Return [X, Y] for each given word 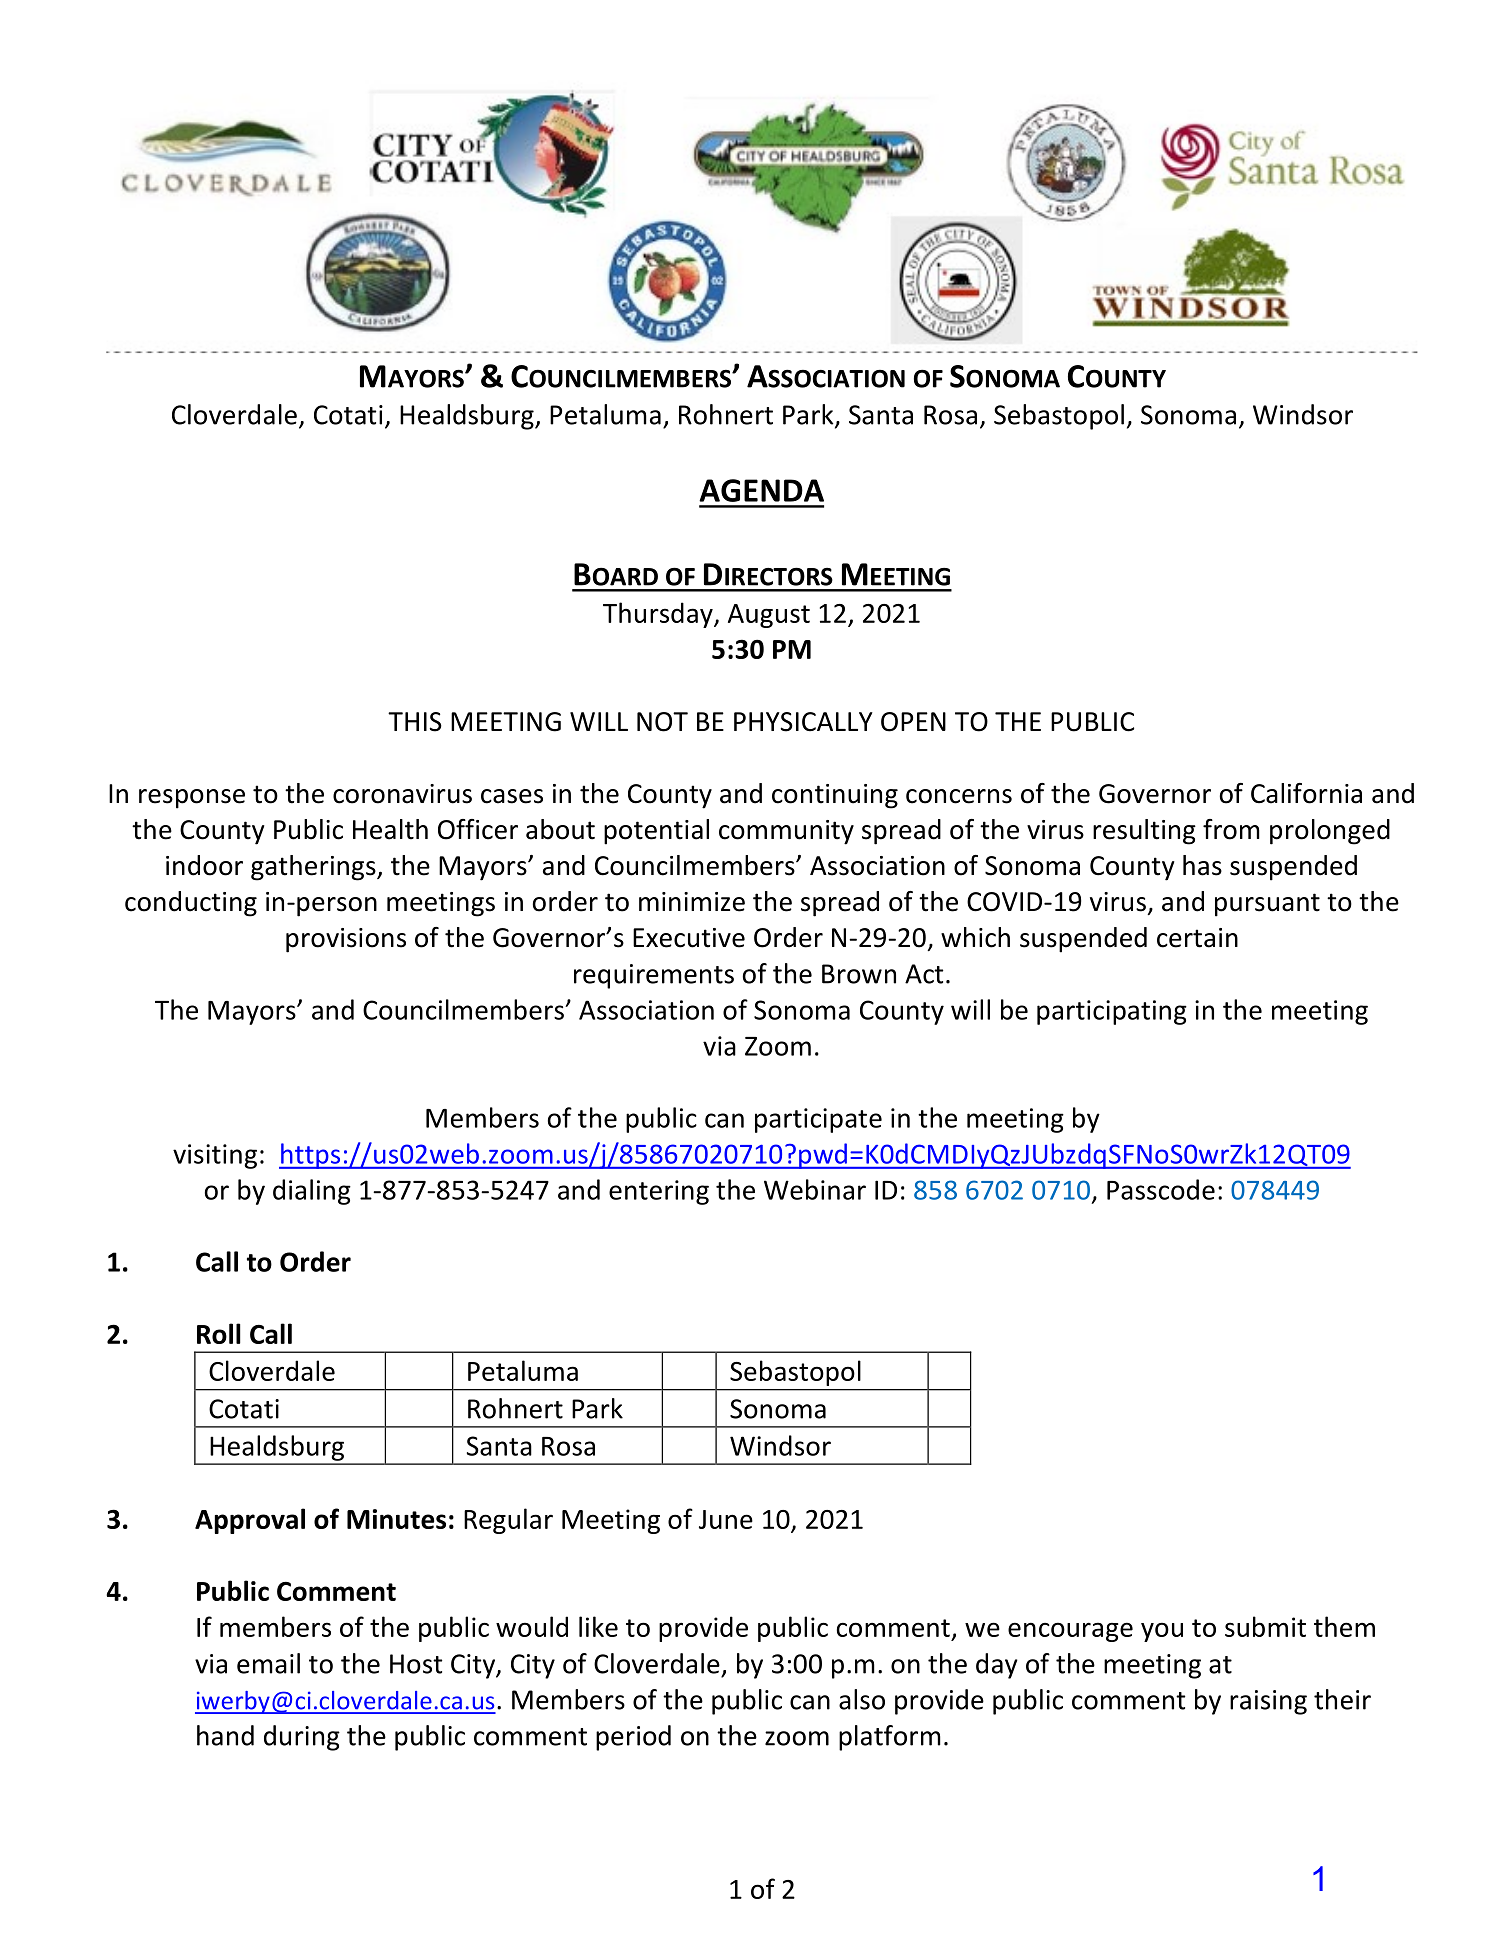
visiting [215, 1156]
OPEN [913, 722]
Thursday [659, 615]
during [302, 1738]
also [862, 1699]
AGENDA [761, 490]
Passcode [1161, 1189]
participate [818, 1120]
